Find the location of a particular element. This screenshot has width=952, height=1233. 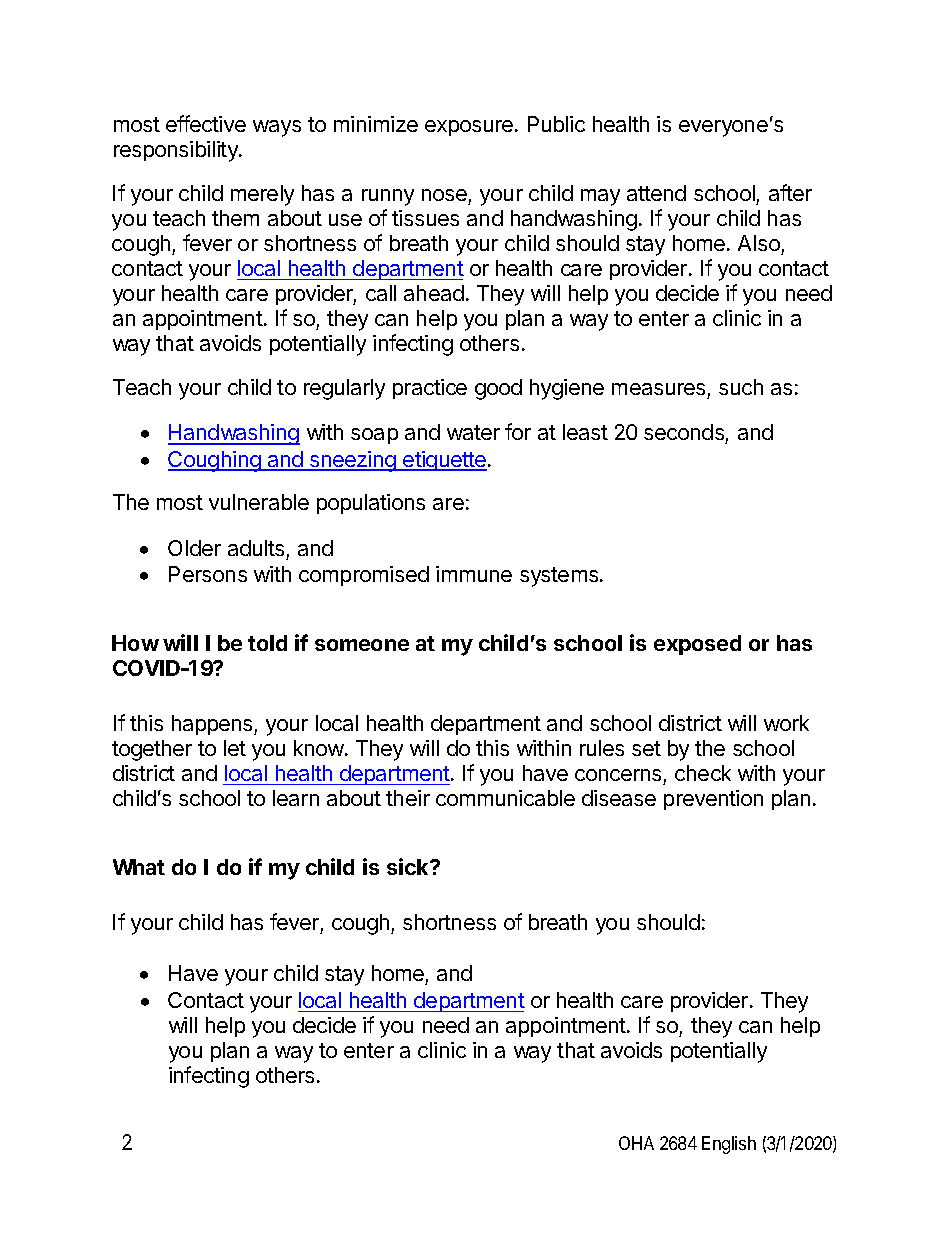

responsibility is located at coordinates (177, 151).
